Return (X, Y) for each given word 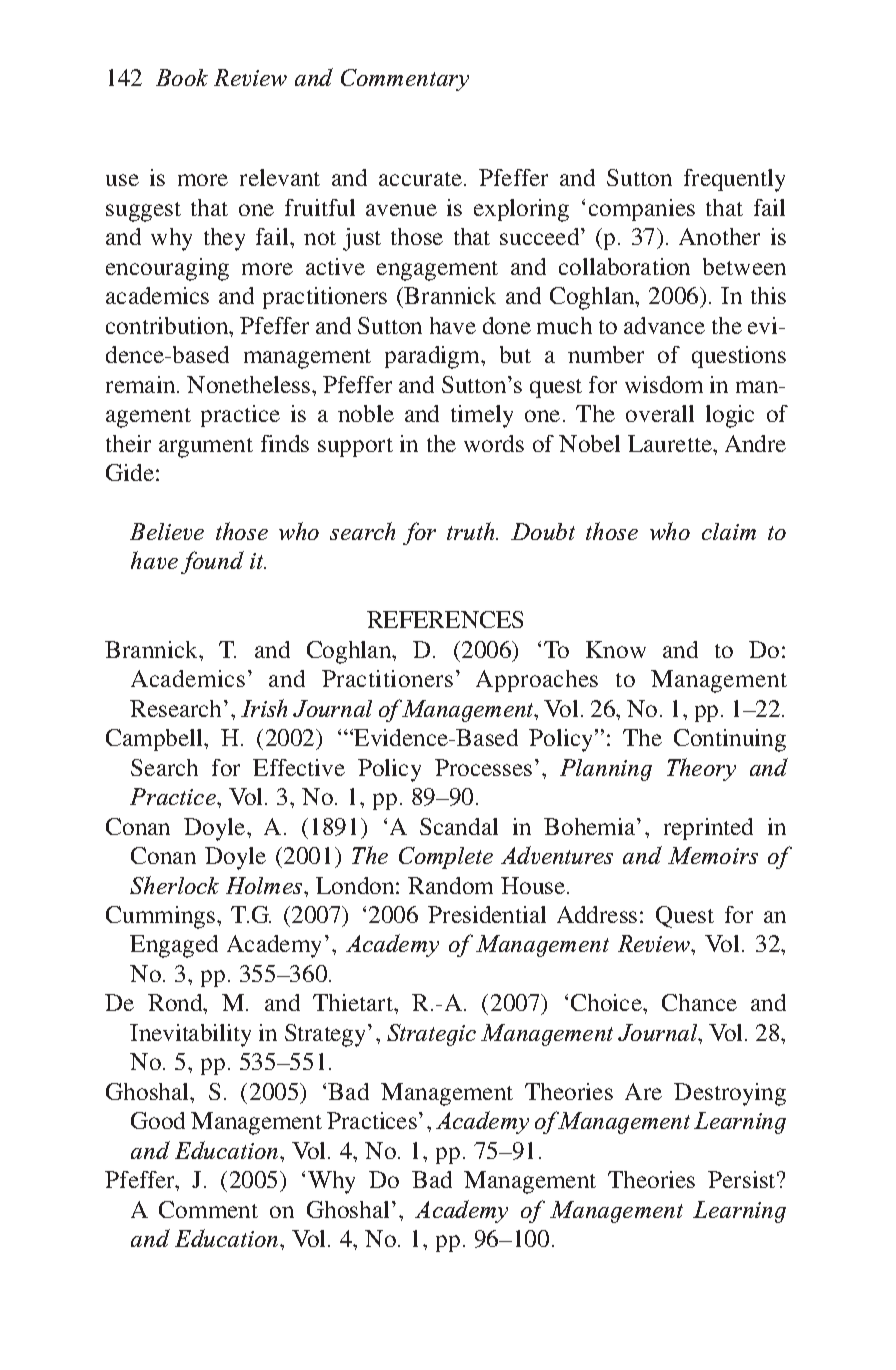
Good (158, 1120)
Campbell (156, 740)
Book (182, 77)
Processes (483, 767)
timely (482, 416)
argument (206, 448)
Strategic (431, 1035)
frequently (734, 180)
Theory (701, 769)
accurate (422, 179)
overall (660, 413)
